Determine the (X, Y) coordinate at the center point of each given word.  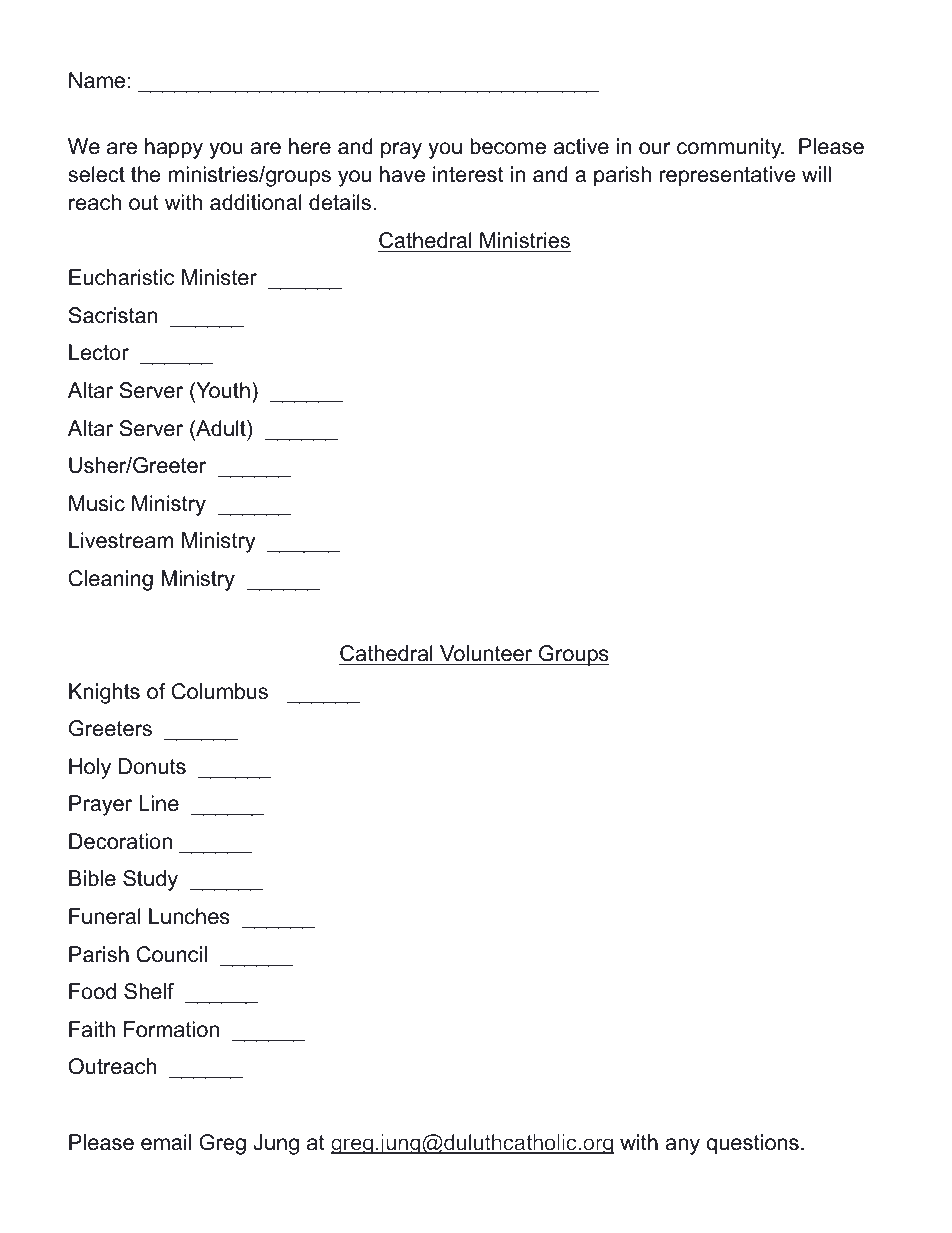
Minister (219, 277)
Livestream (121, 540)
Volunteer (486, 653)
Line (159, 803)
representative (727, 176)
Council (172, 954)
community (730, 148)
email (166, 1142)
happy (174, 148)
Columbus (220, 691)
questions (752, 1144)
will (816, 174)
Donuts (152, 766)
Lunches (189, 916)
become (508, 146)
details (340, 202)
